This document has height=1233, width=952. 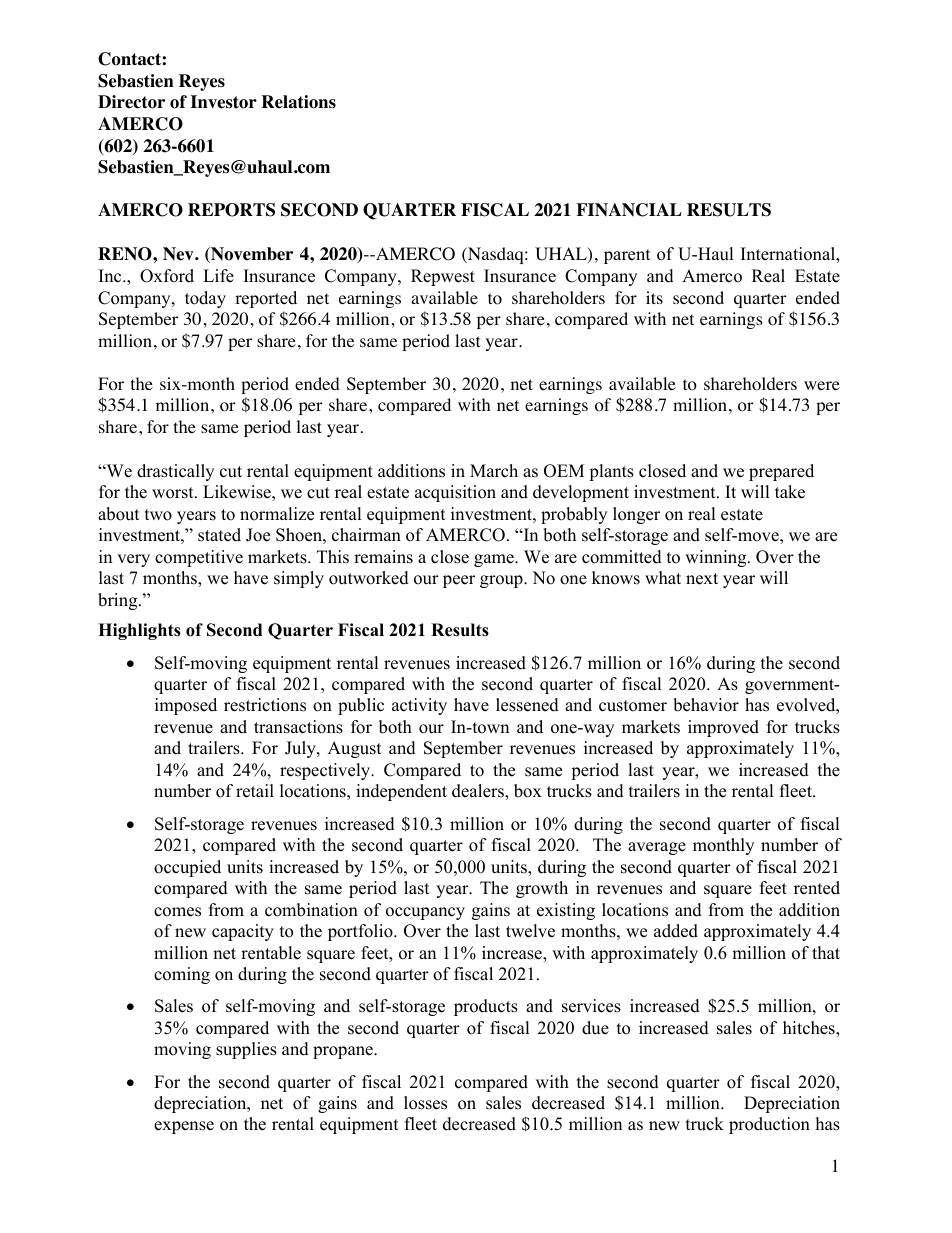 What do you see at coordinates (184, 1127) in the document?
I see `expense` at bounding box center [184, 1127].
